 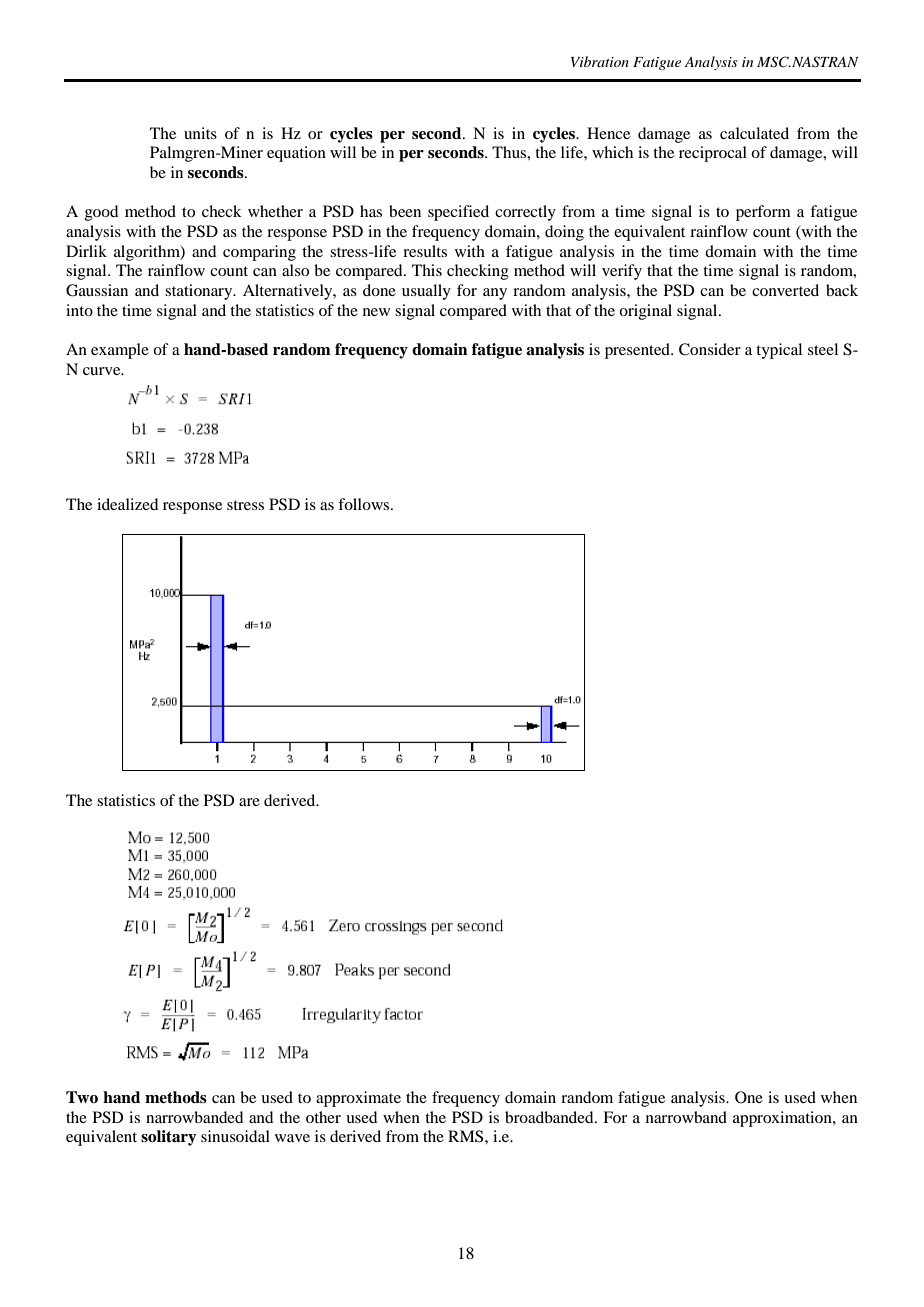 What do you see at coordinates (600, 61) in the screenshot?
I see `Vibration` at bounding box center [600, 61].
